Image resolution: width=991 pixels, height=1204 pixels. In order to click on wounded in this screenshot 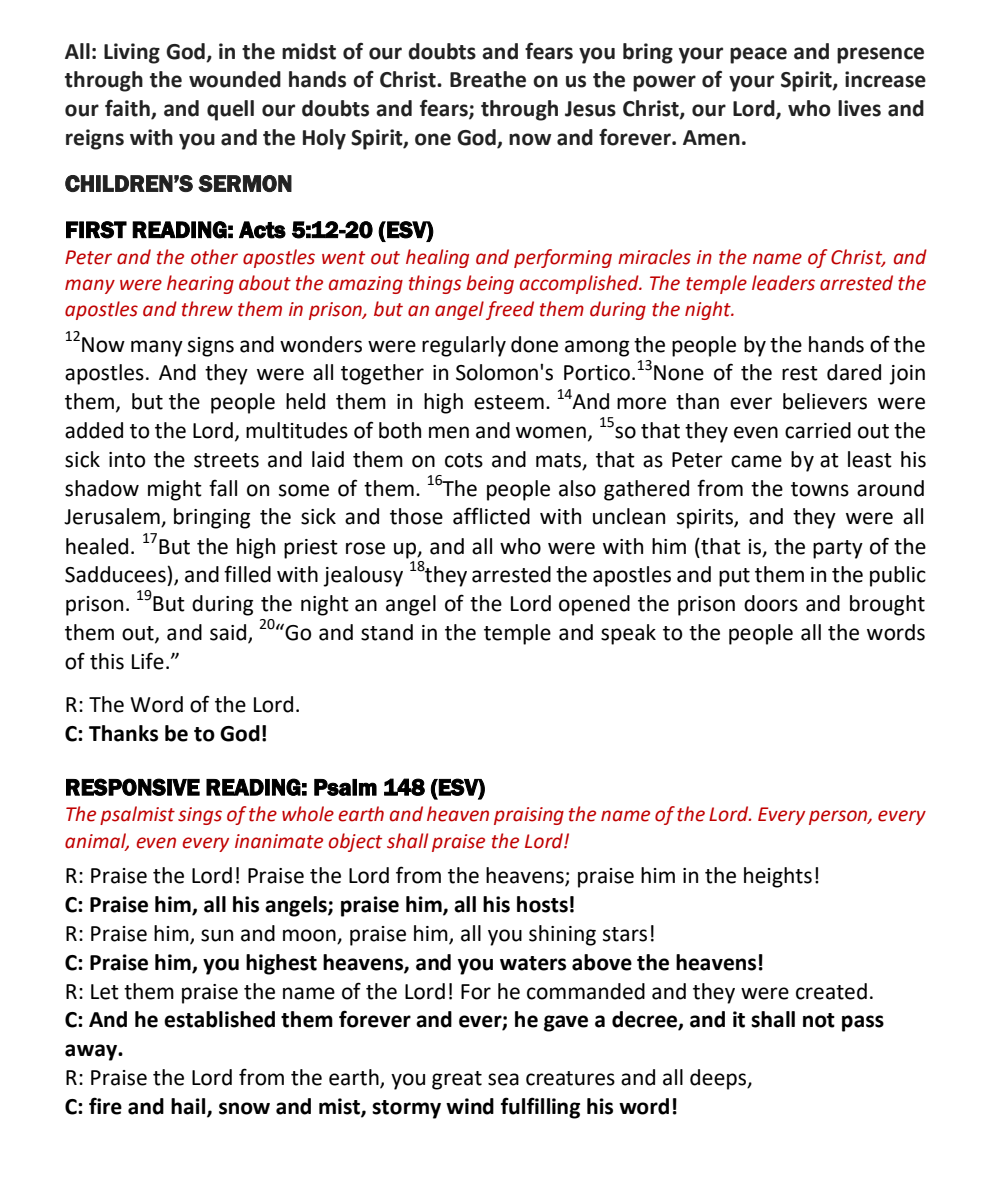, I will do `click(235, 79)`.
